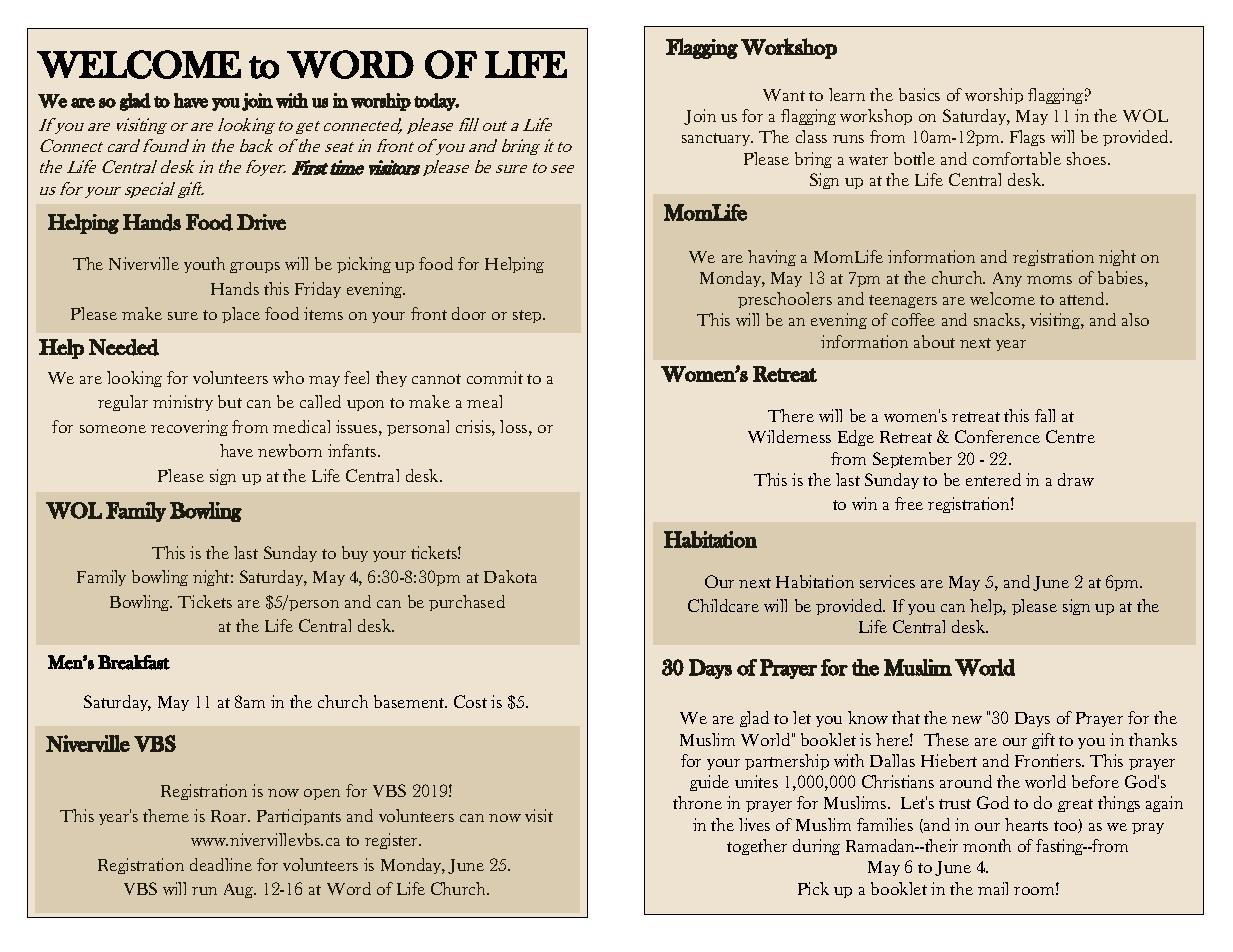 This screenshot has height=952, width=1233. Describe the element at coordinates (993, 888) in the screenshot. I see `mail` at that location.
